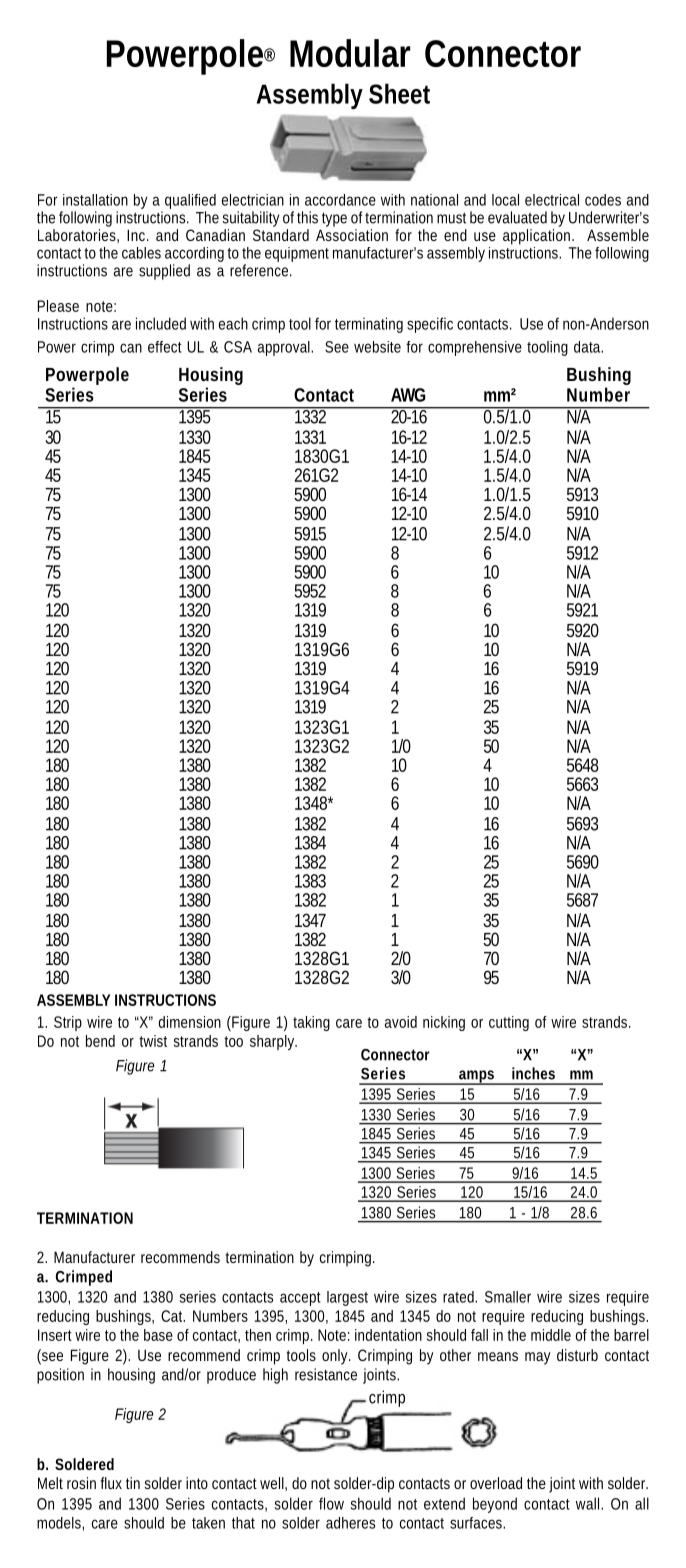 This document has height=1568, width=686. Describe the element at coordinates (508, 1297) in the document. I see `Smaller` at that location.
